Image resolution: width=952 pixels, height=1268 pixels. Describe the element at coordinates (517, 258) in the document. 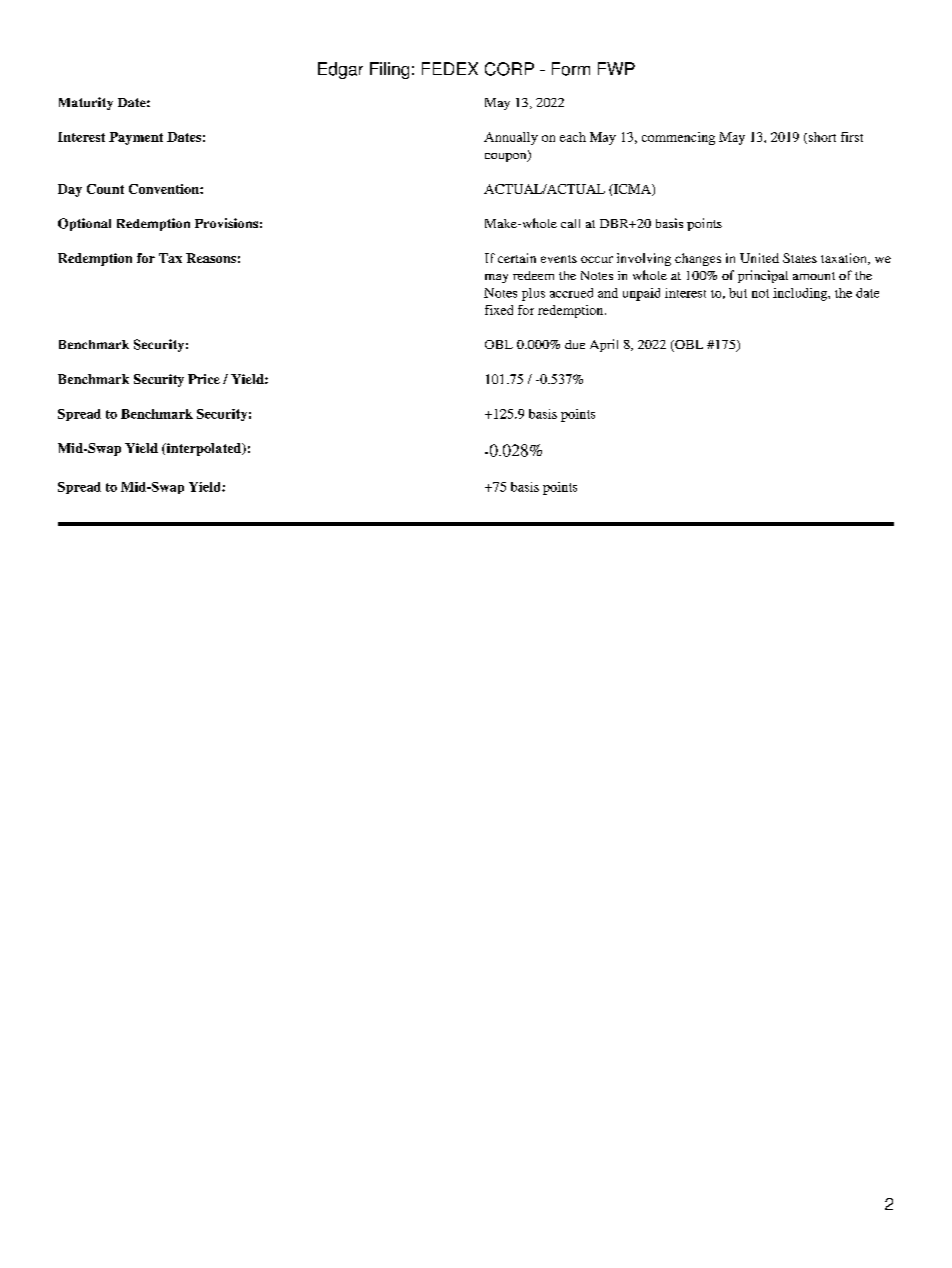

I see `certain` at that location.
